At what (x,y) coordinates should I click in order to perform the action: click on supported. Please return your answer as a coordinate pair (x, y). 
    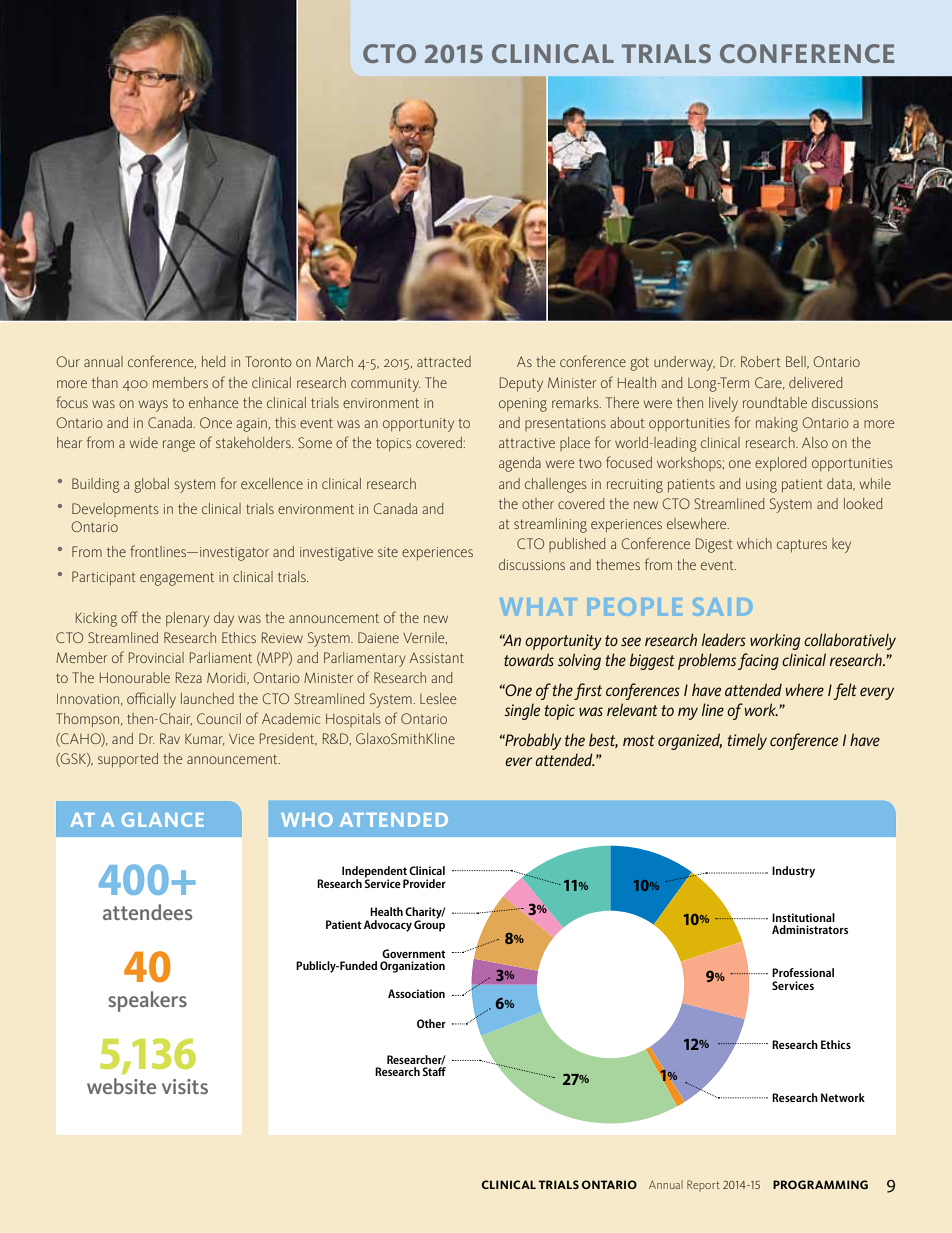
    Looking at the image, I should click on (128, 760).
